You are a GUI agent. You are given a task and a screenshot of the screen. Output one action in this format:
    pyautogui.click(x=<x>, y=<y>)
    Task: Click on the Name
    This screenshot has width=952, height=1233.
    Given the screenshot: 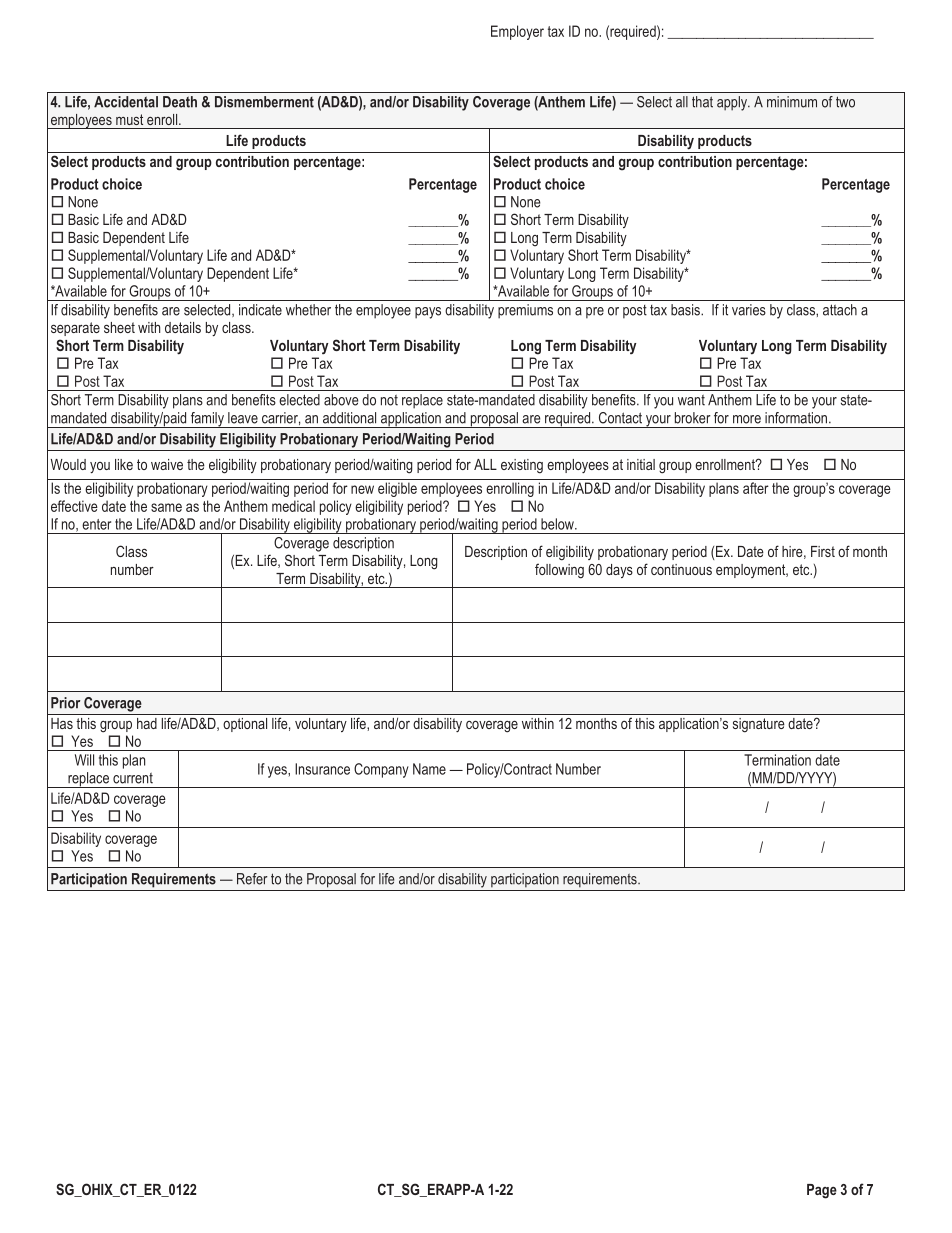 What is the action you would take?
    pyautogui.click(x=429, y=769)
